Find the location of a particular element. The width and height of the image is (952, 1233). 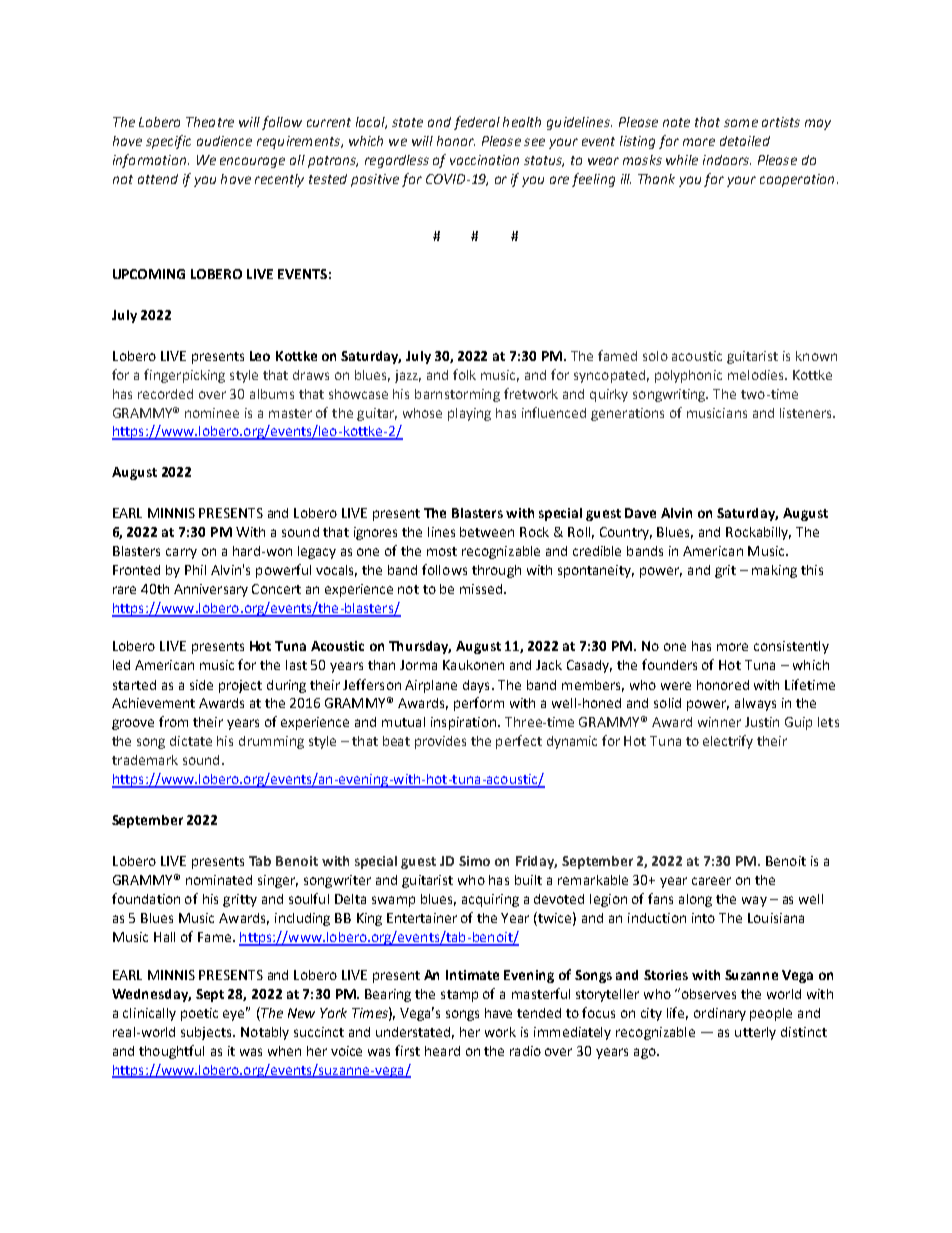

subjects is located at coordinates (208, 1033).
